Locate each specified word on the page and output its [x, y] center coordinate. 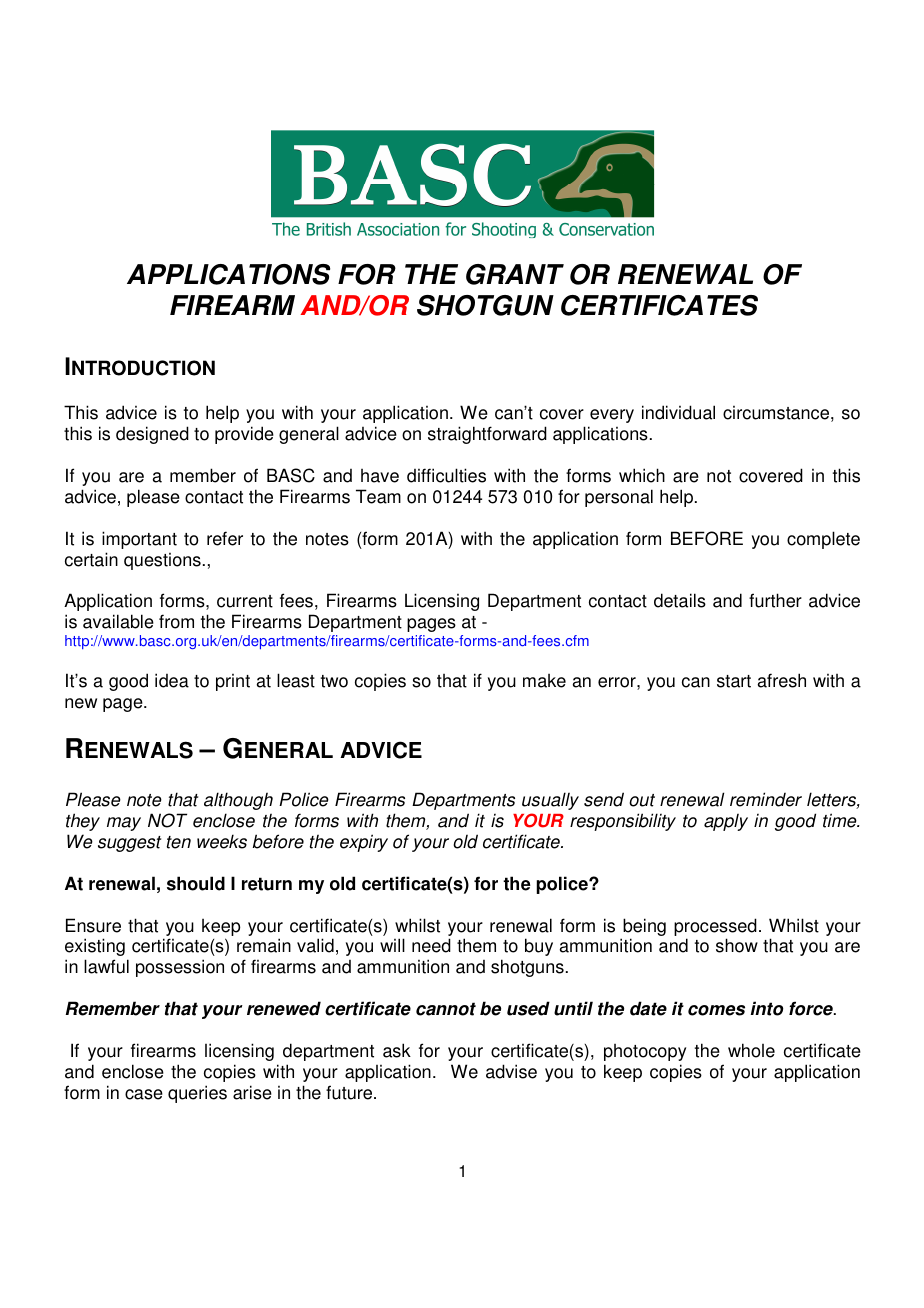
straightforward [487, 435]
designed [152, 435]
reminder [766, 799]
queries [197, 1094]
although [238, 801]
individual [678, 412]
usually [550, 801]
